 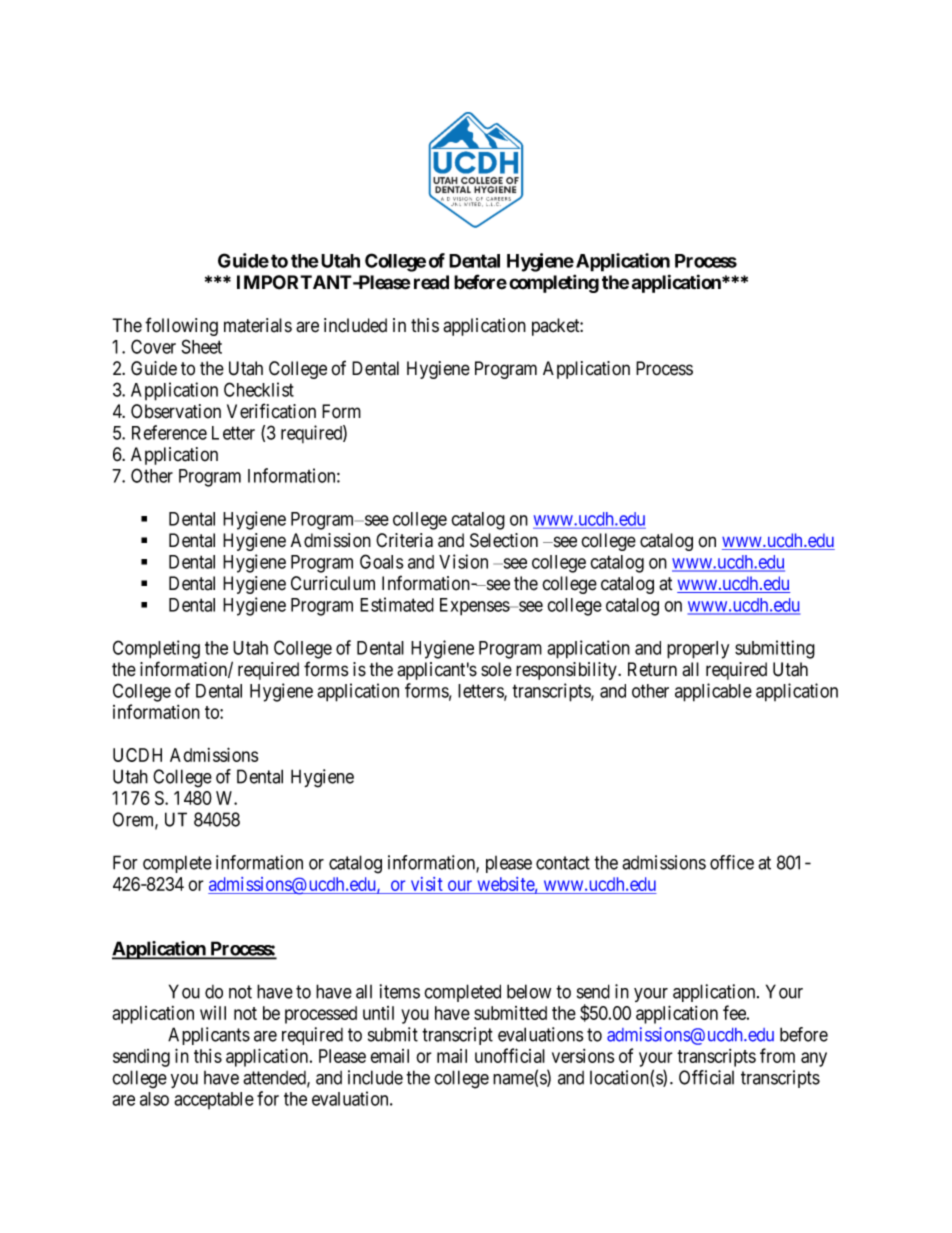 I want to click on acceptable, so click(x=214, y=1100).
